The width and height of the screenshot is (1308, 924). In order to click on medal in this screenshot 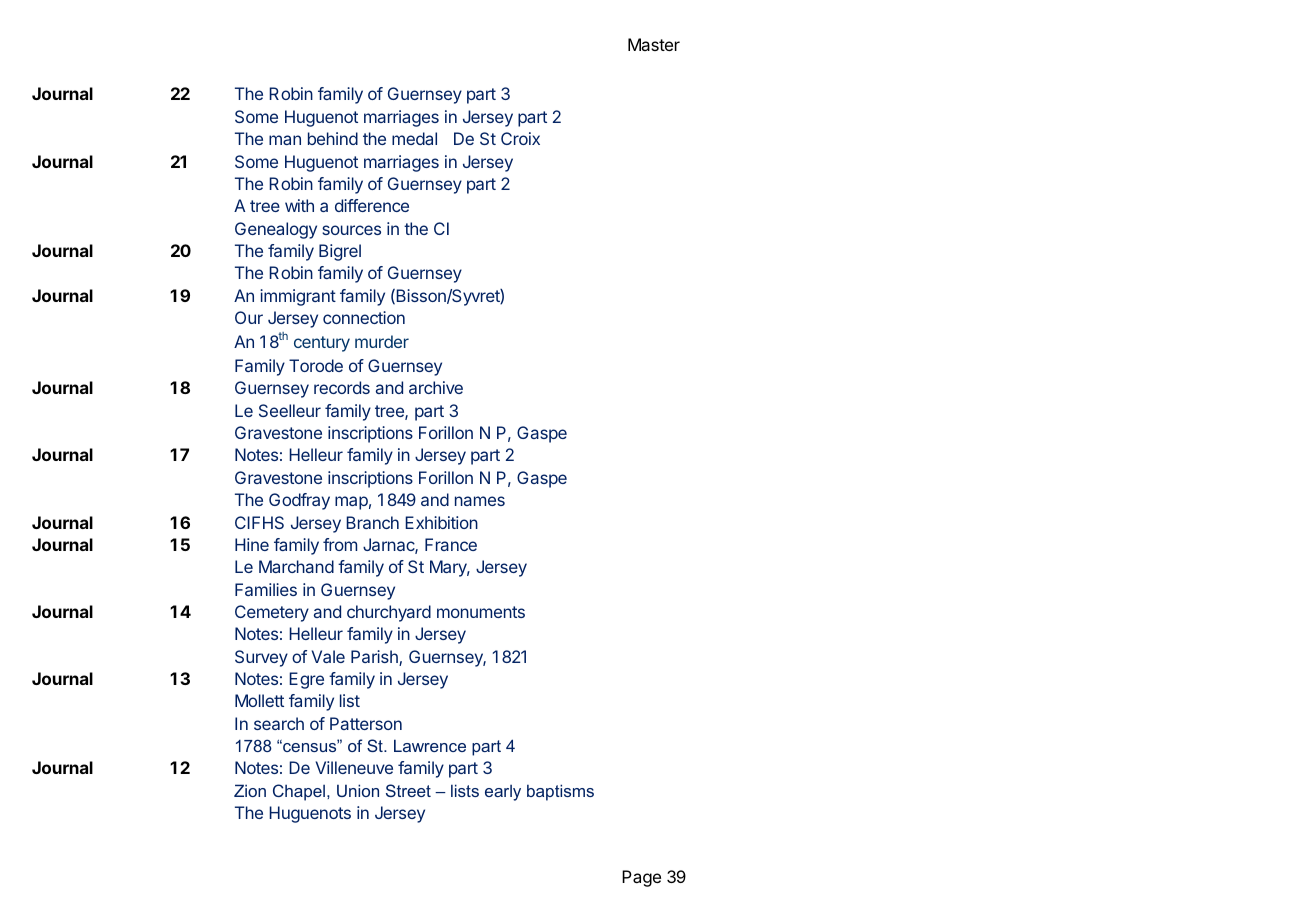, I will do `click(414, 138)`.
